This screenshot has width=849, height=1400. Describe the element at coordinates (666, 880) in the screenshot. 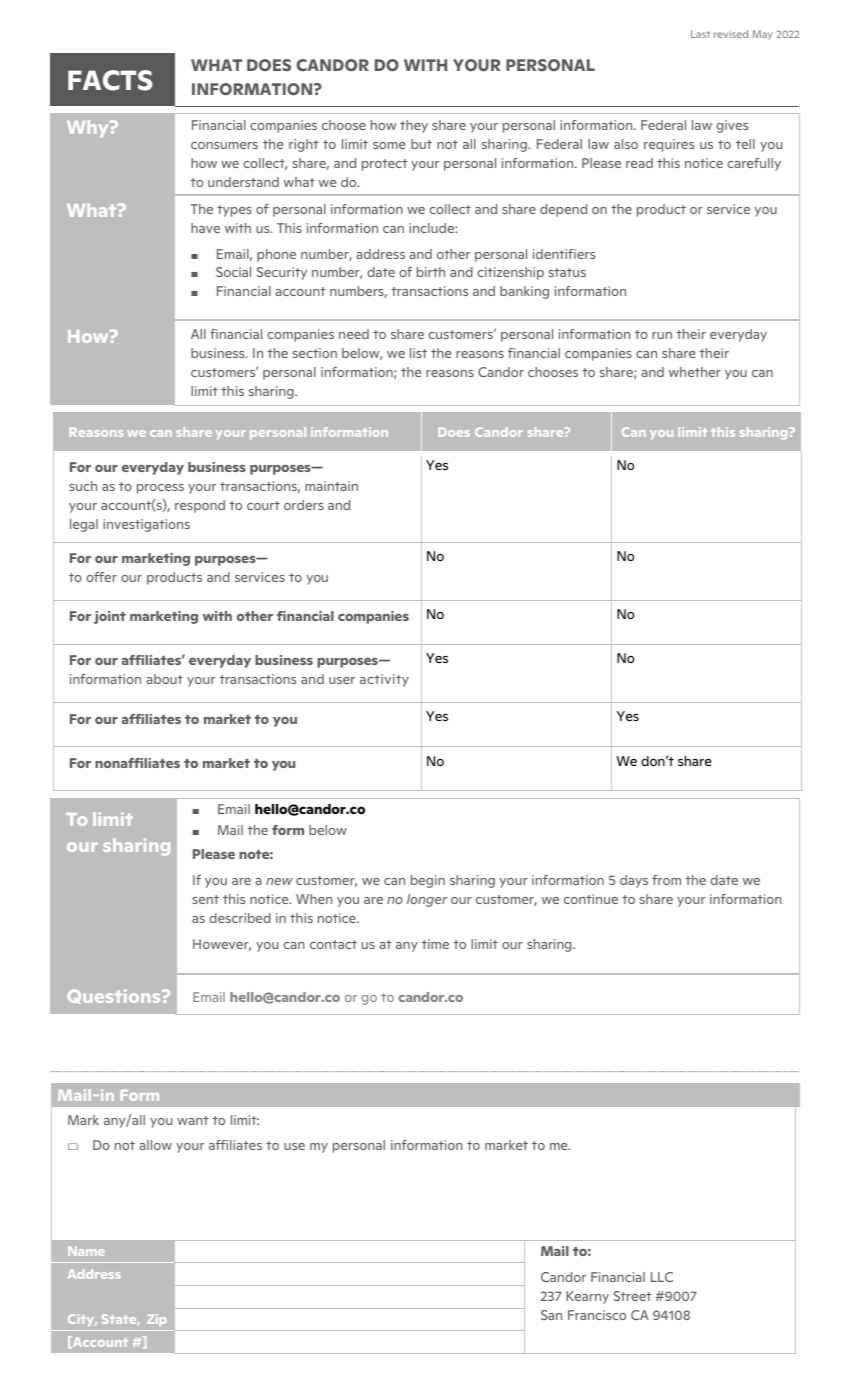

I see `from` at that location.
